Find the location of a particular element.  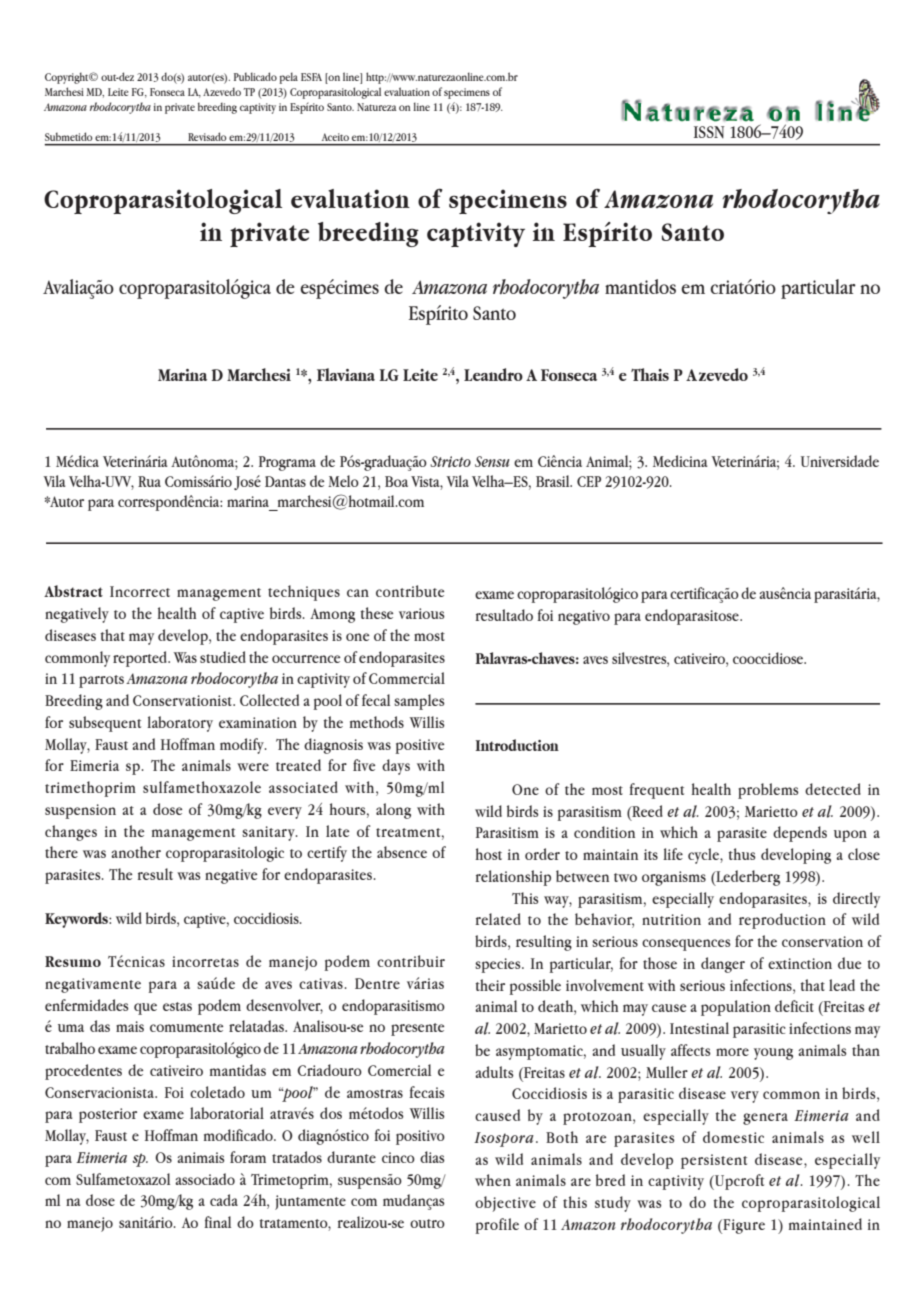

ISSN is located at coordinates (709, 132).
